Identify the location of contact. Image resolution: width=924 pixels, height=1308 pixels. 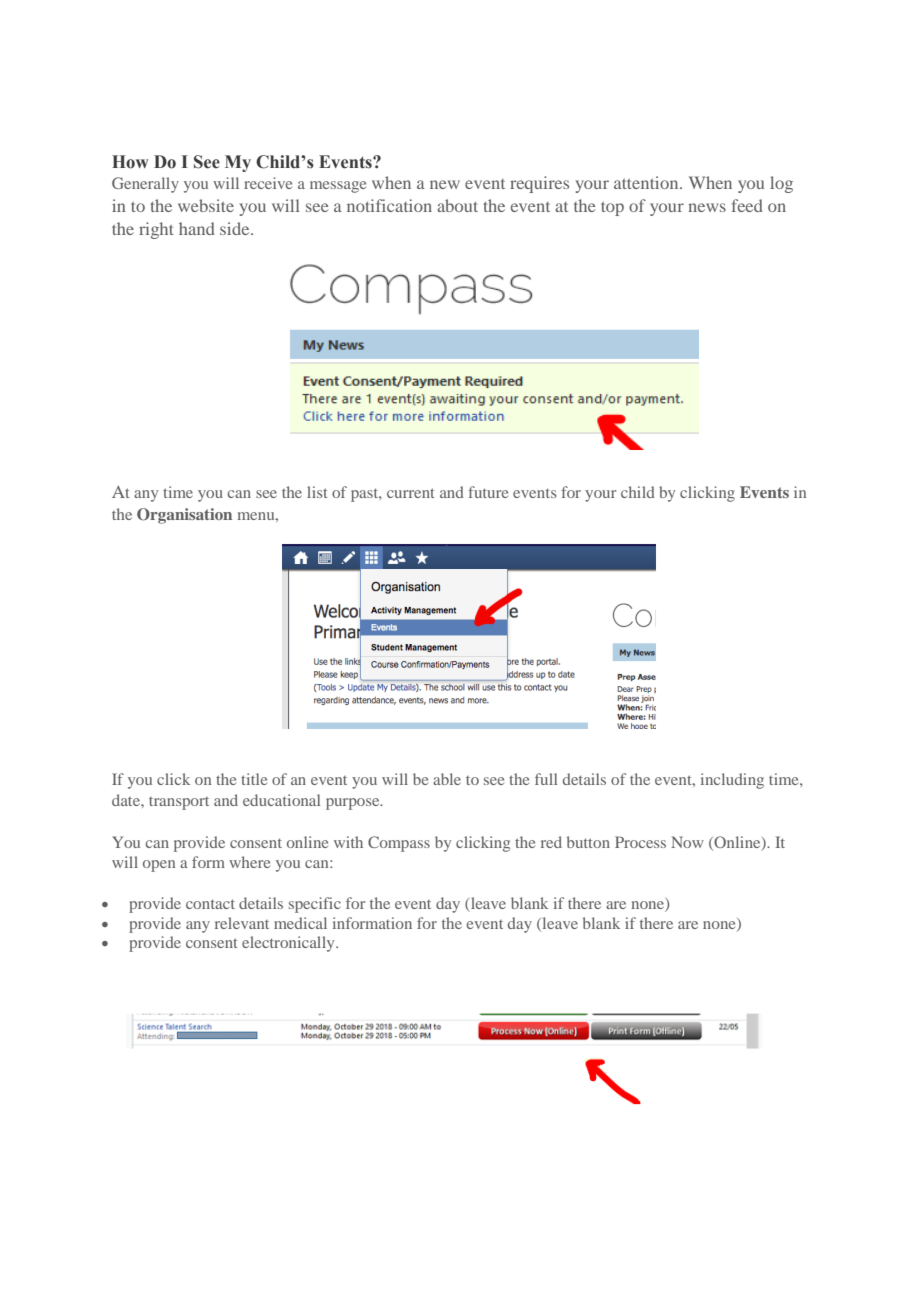
(210, 904).
